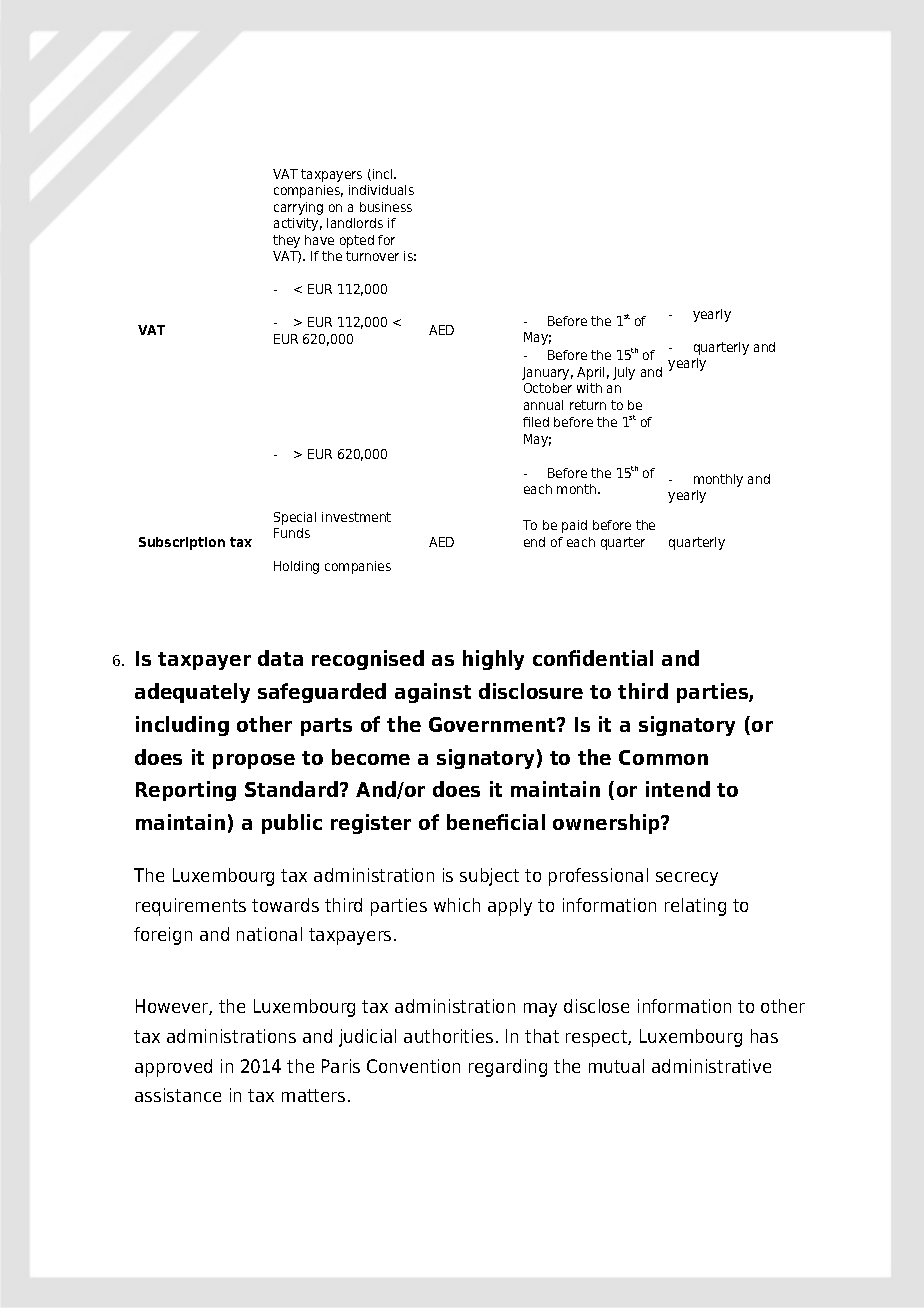 Image resolution: width=924 pixels, height=1308 pixels. I want to click on Special, so click(295, 518).
